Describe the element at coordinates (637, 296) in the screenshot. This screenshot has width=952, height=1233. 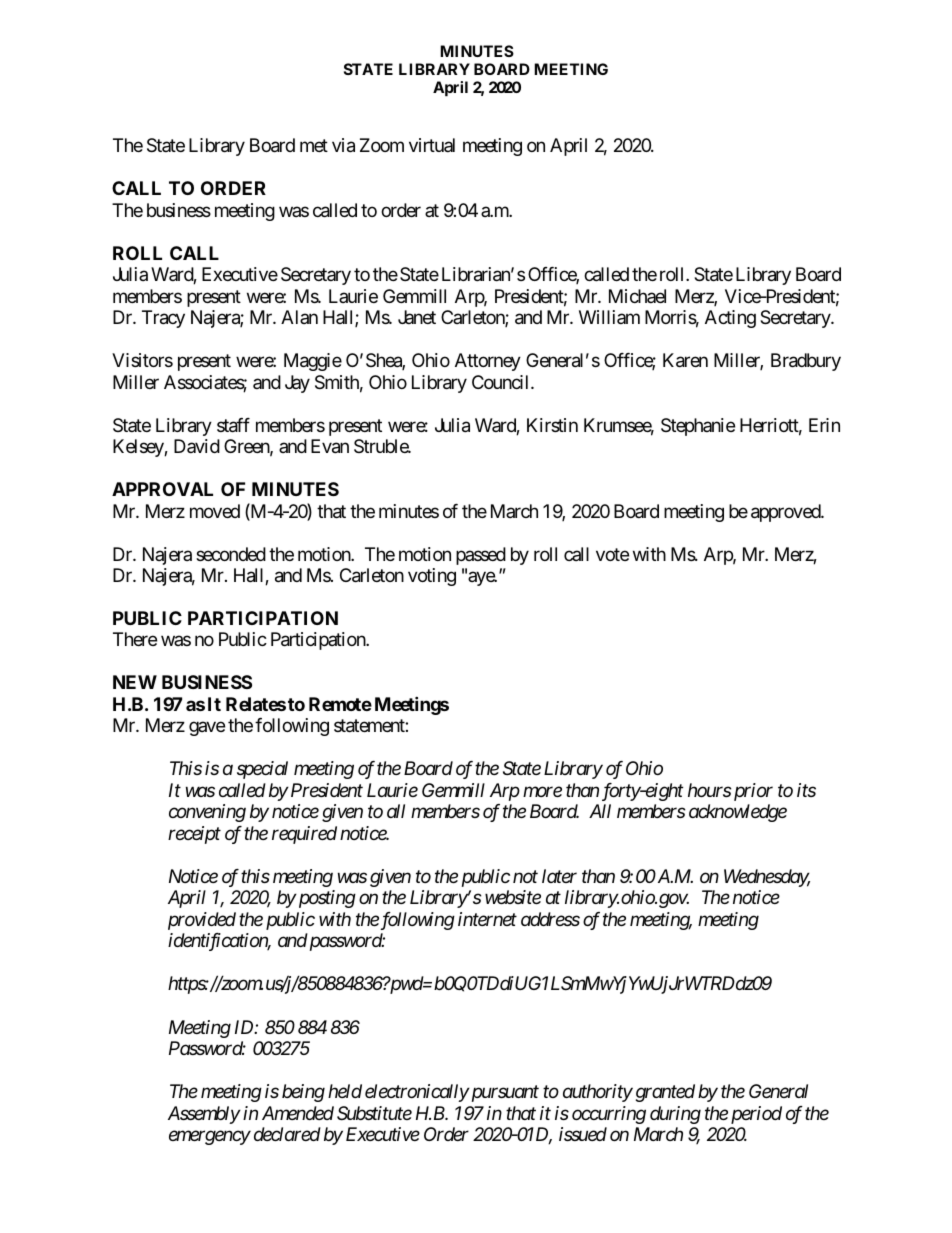
I see `Michael` at that location.
